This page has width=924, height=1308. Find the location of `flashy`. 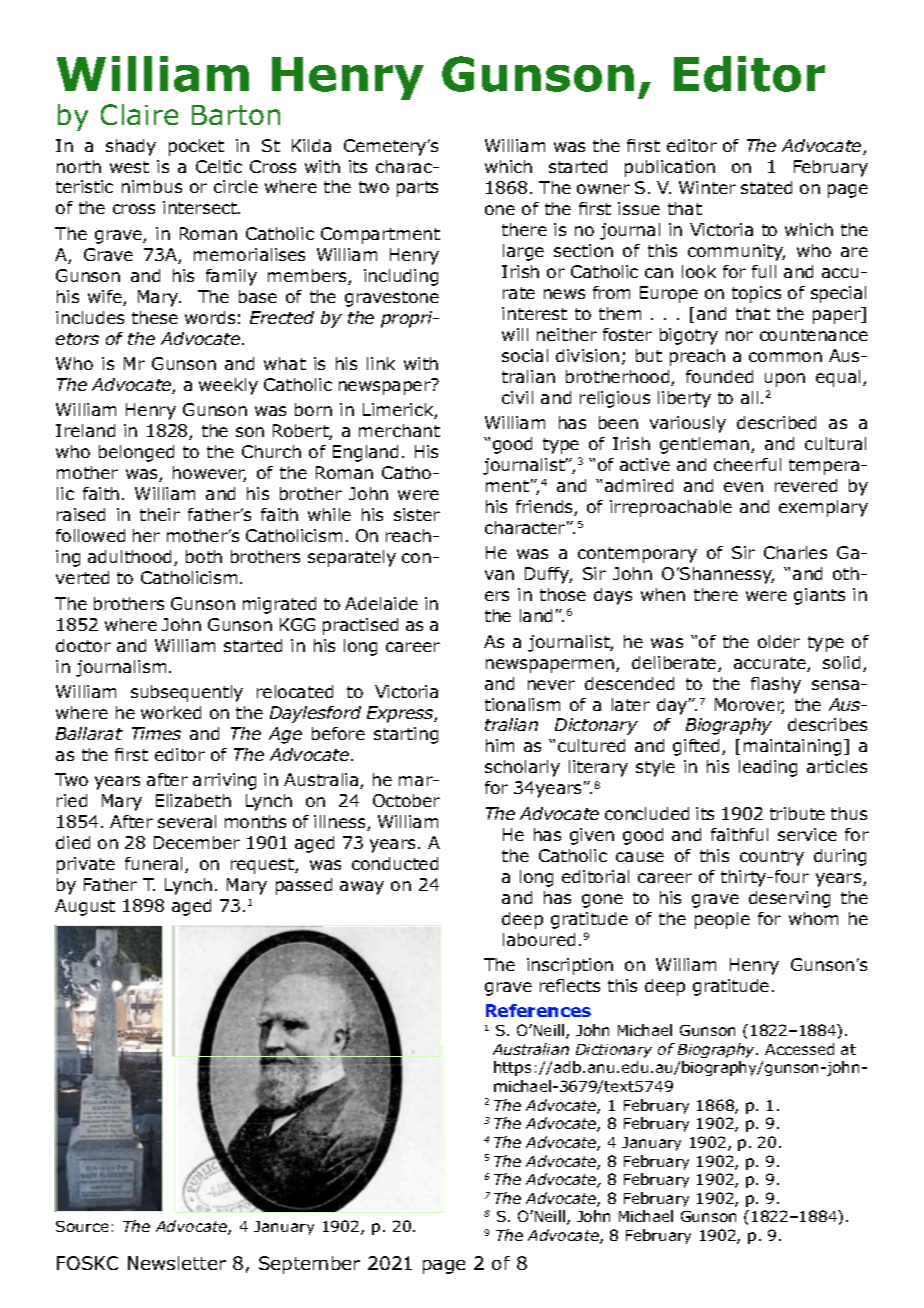

flashy is located at coordinates (776, 685).
